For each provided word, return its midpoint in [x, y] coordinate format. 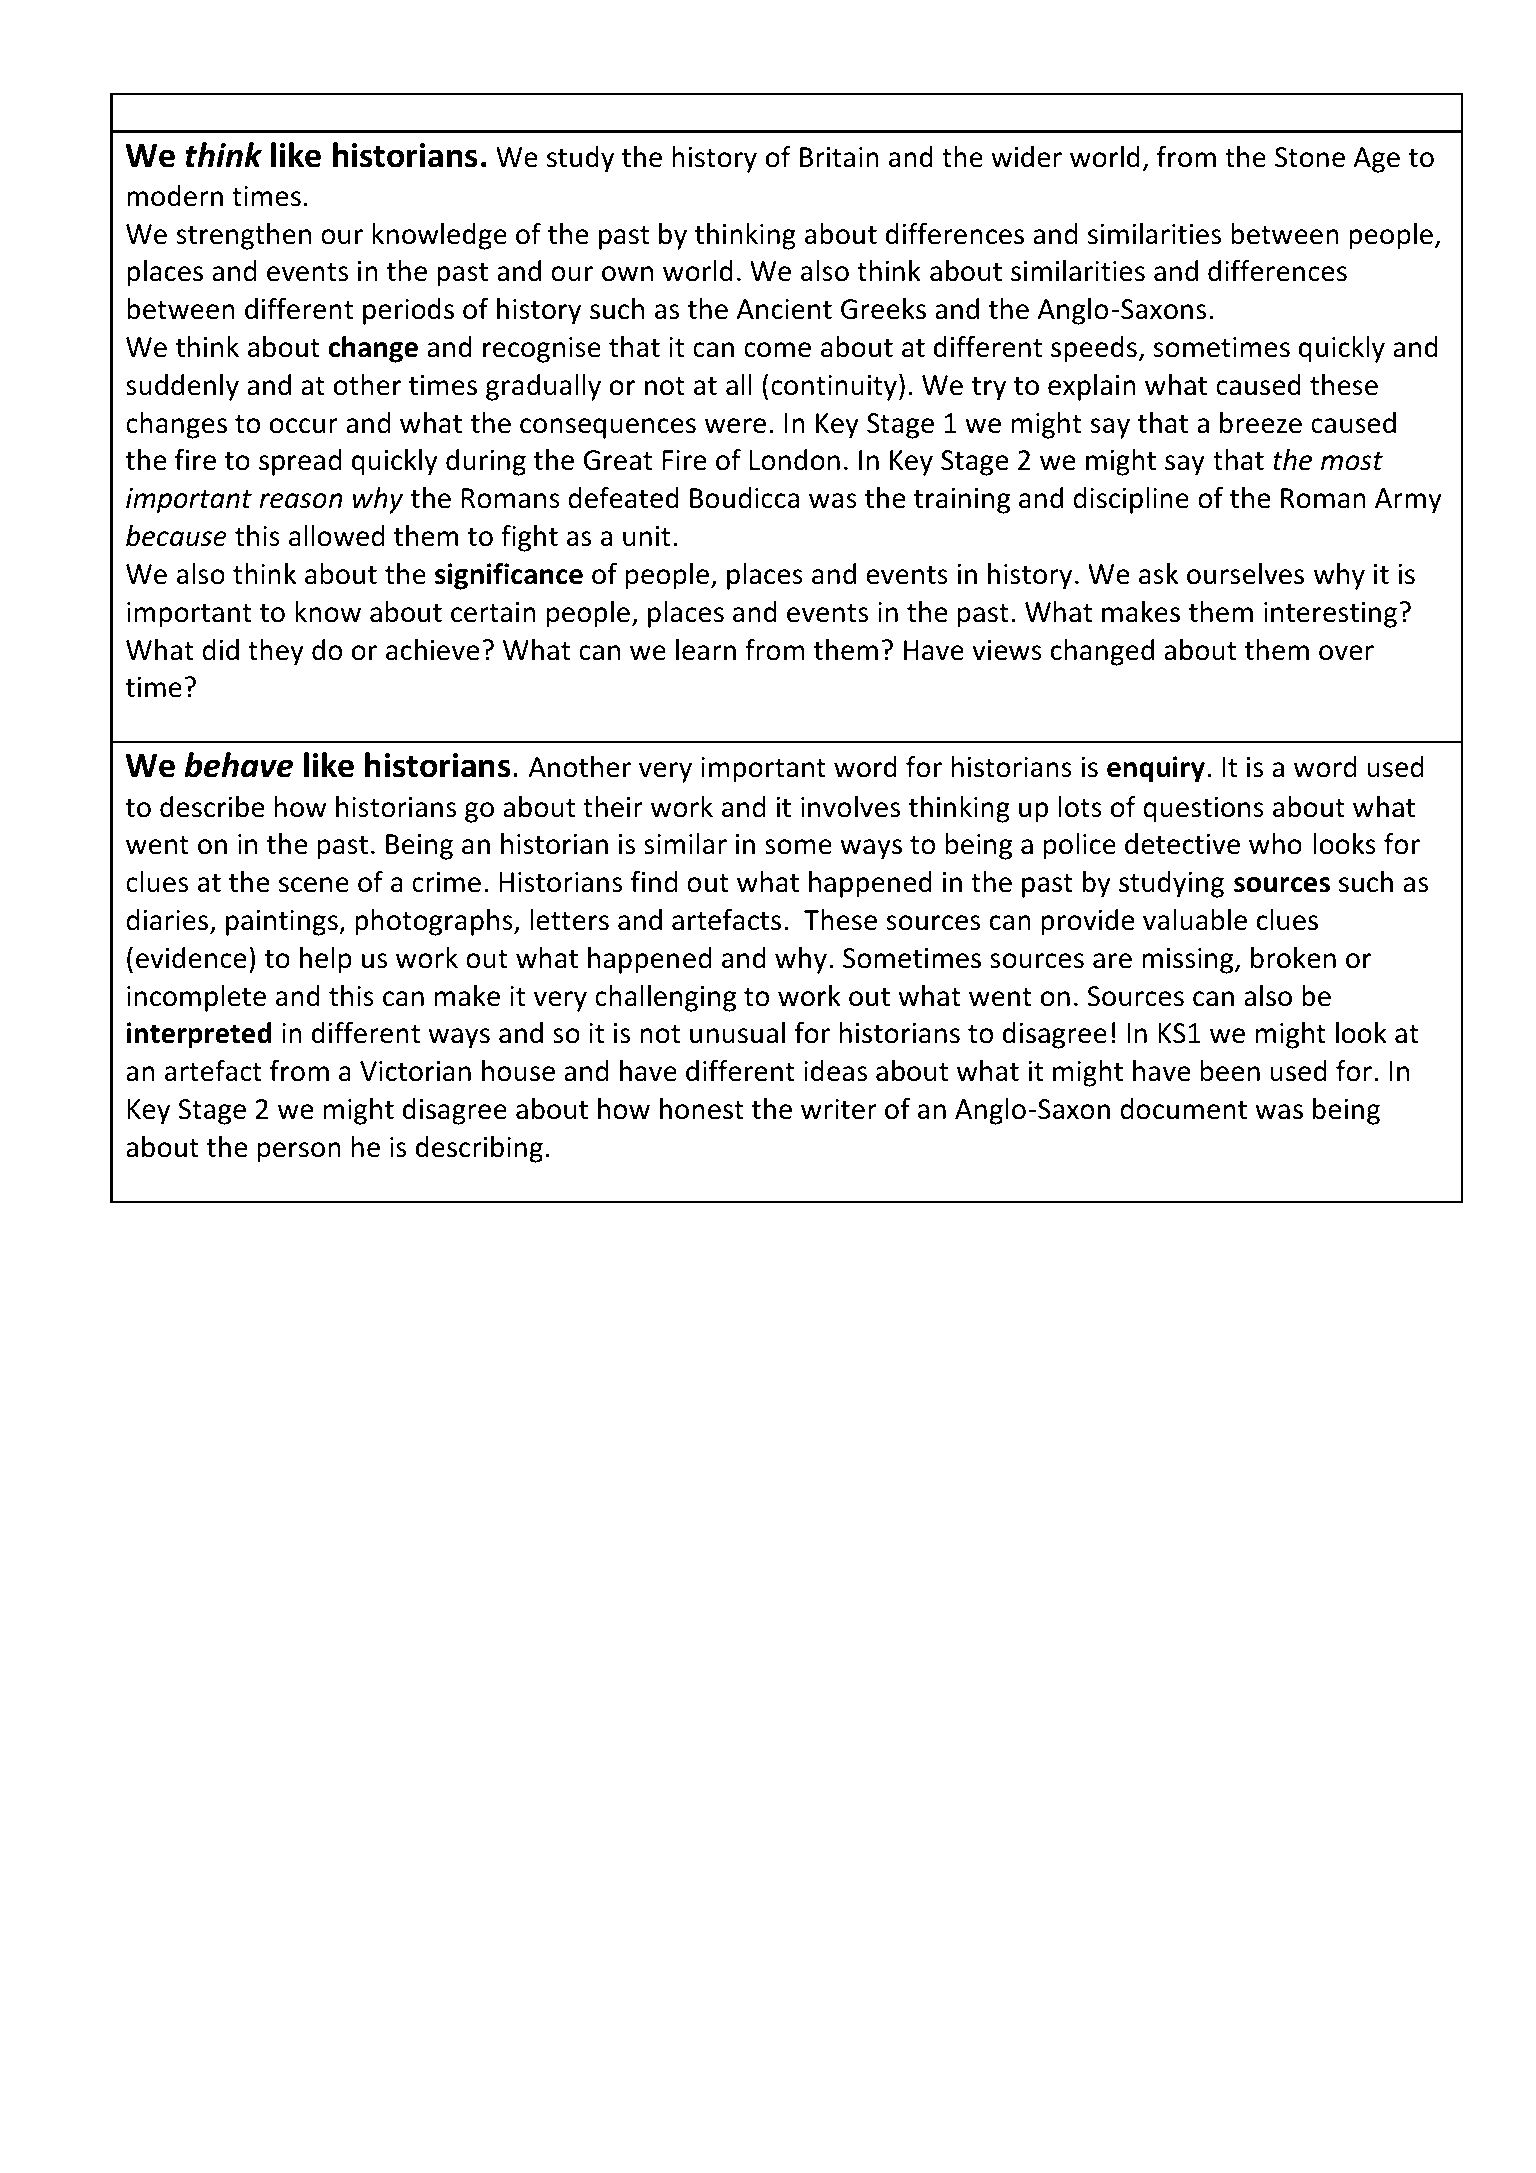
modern [175, 196]
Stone [1310, 157]
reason [301, 501]
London [795, 460]
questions [1203, 810]
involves [850, 807]
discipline [1131, 500]
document [1183, 1109]
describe [212, 807]
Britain [839, 157]
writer [839, 1109]
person [299, 1152]
